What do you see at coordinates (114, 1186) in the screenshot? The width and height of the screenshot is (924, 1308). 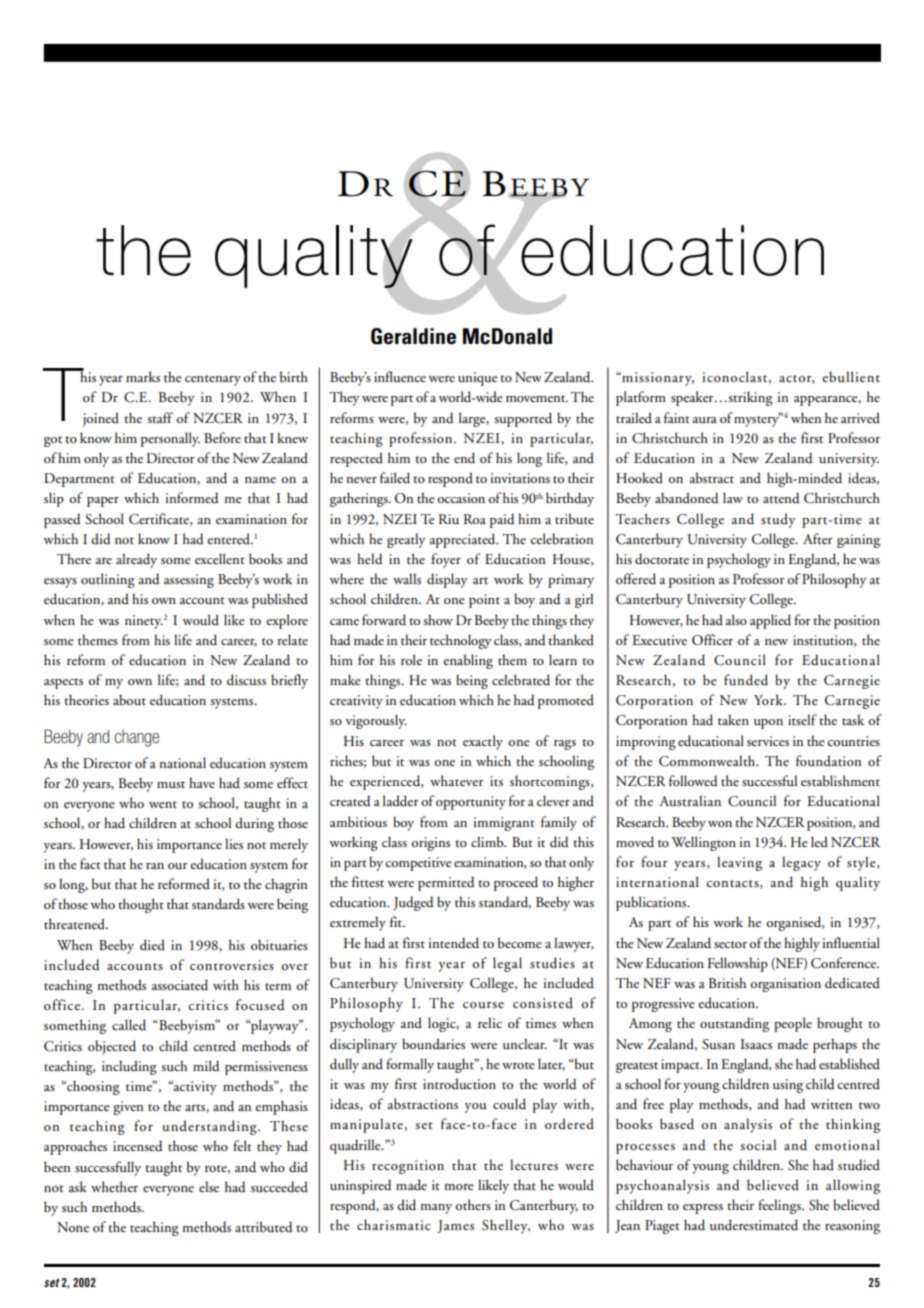 I see `whether` at bounding box center [114, 1186].
